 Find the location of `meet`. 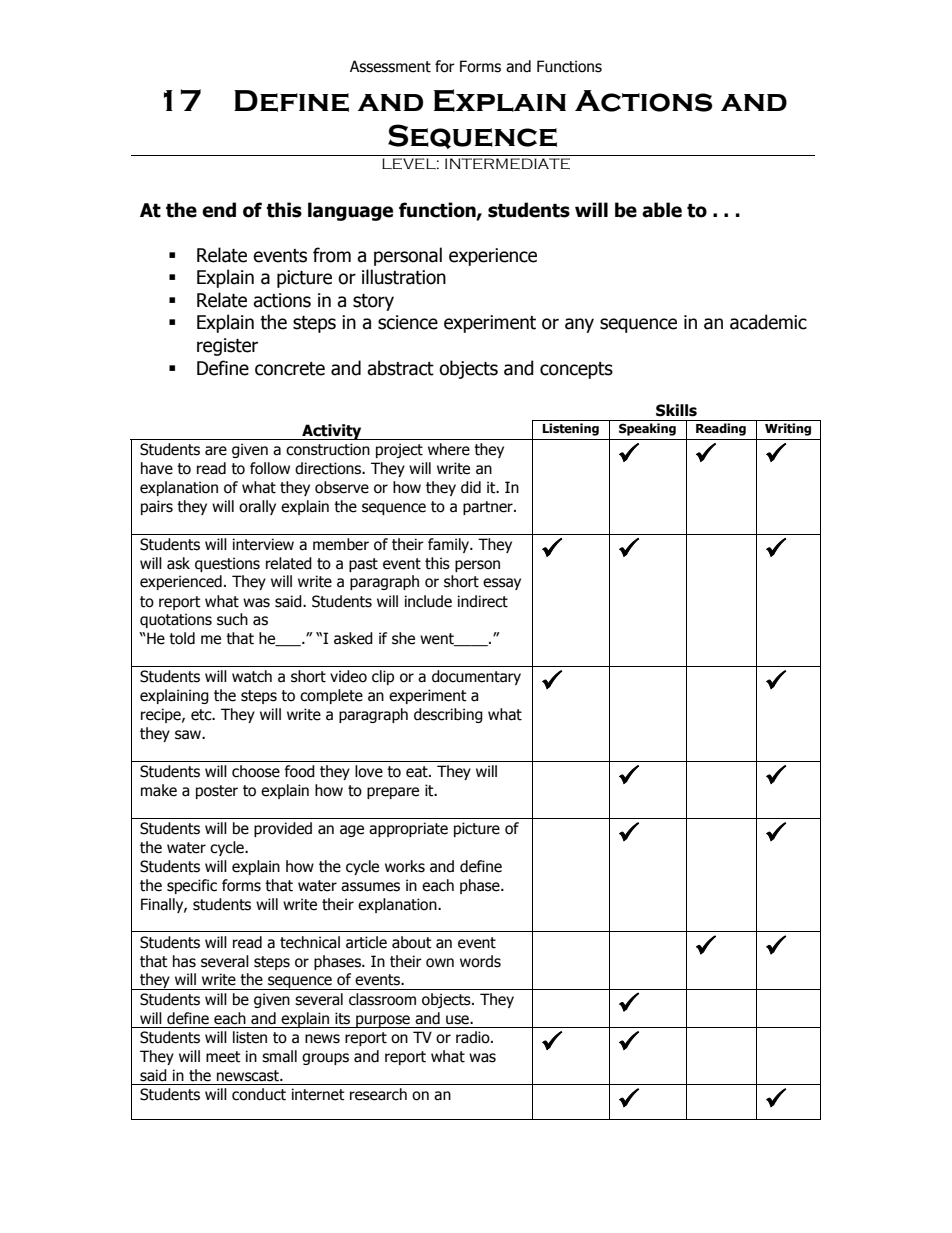

meet is located at coordinates (223, 1057).
